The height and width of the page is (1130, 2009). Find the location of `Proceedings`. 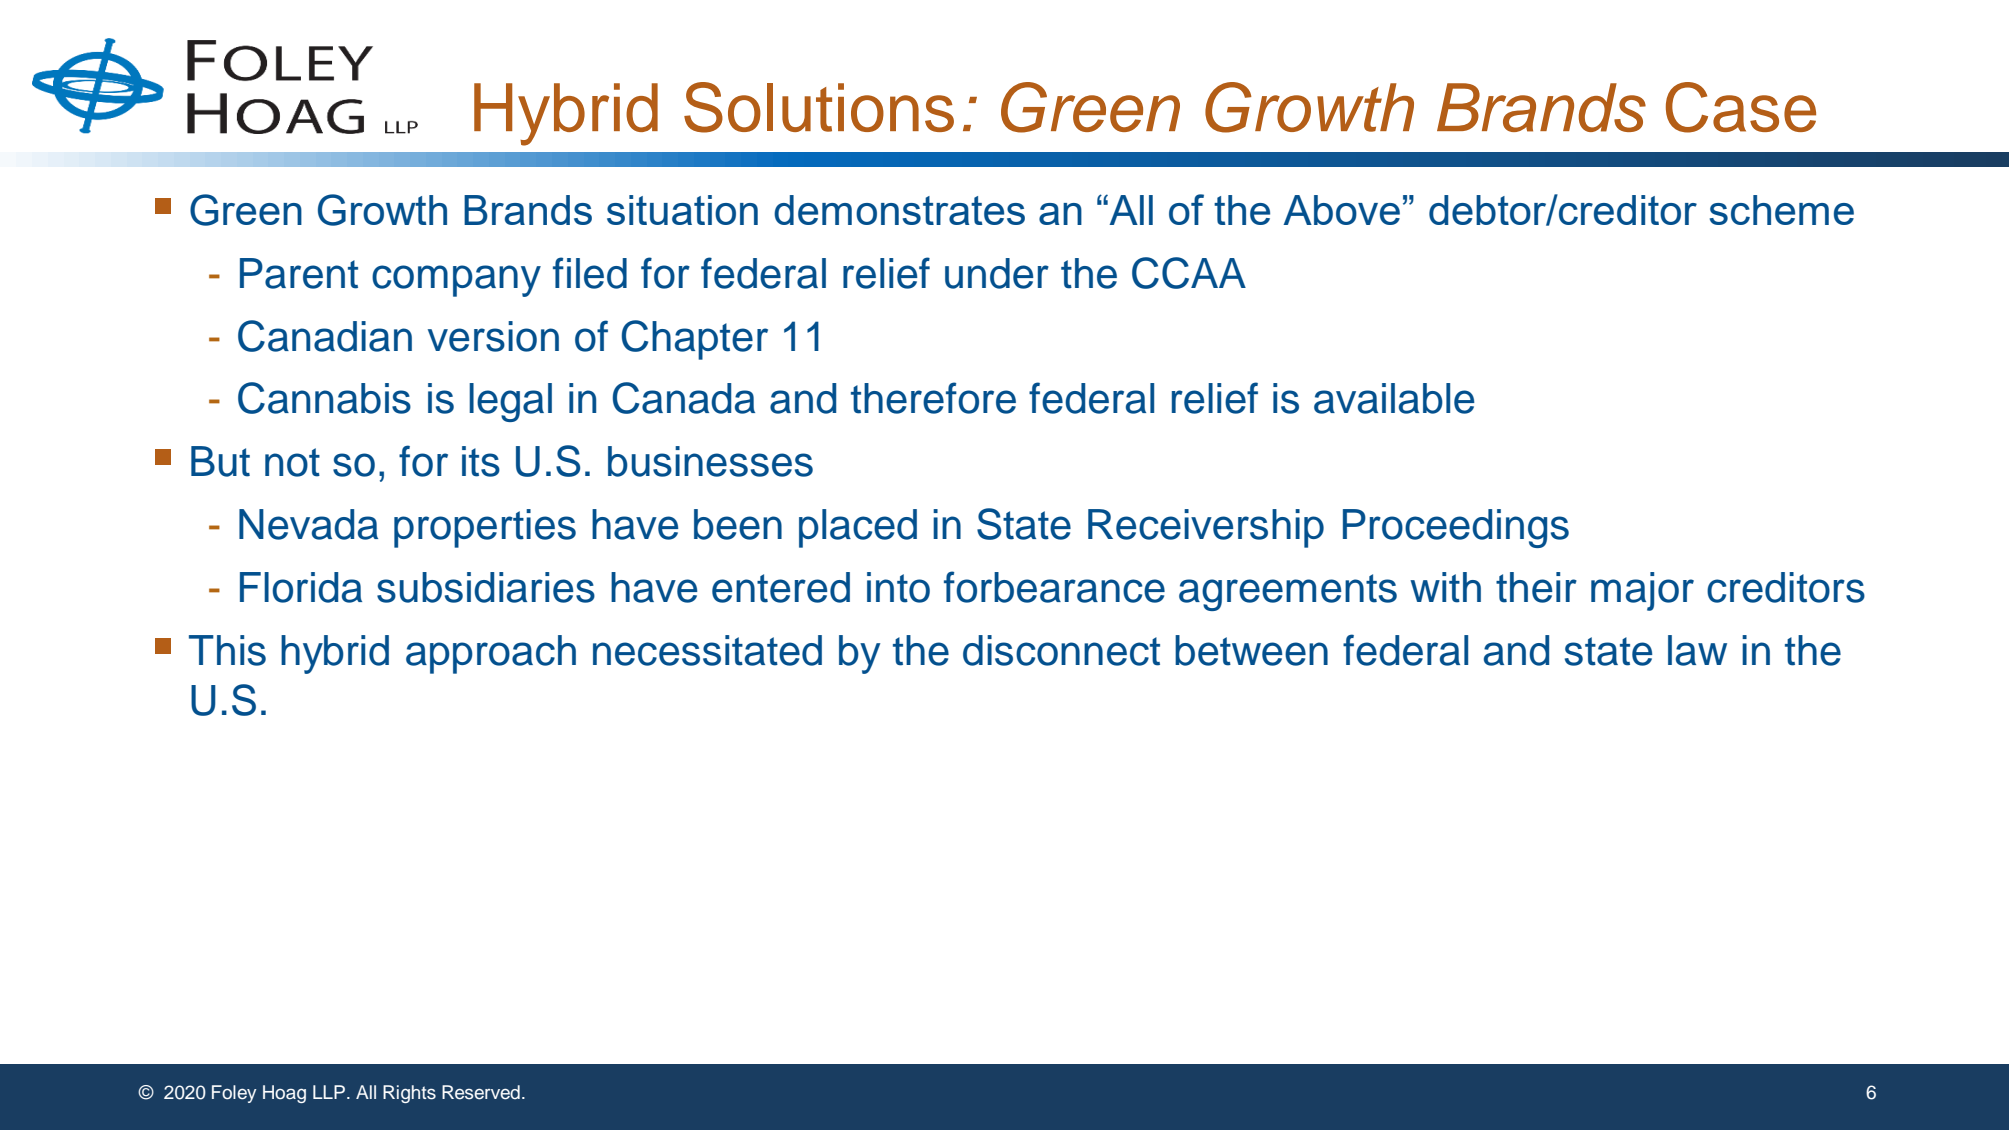

Proceedings is located at coordinates (1456, 528).
